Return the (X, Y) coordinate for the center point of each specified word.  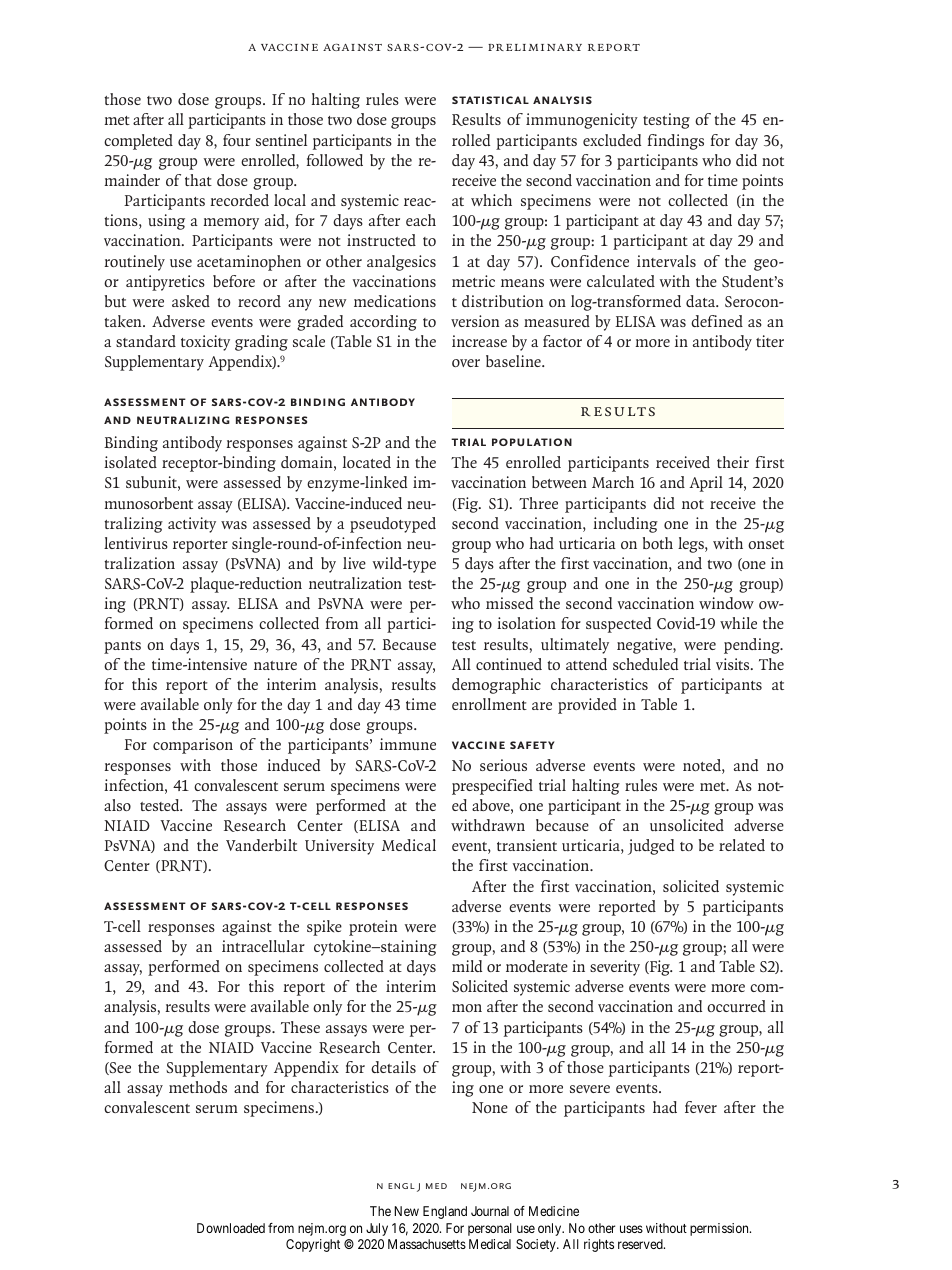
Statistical (490, 100)
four (237, 140)
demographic (496, 686)
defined (717, 321)
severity (615, 968)
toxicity (205, 343)
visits (734, 664)
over (466, 363)
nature (275, 666)
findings (676, 142)
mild (467, 966)
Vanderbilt (261, 845)
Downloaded (231, 1228)
